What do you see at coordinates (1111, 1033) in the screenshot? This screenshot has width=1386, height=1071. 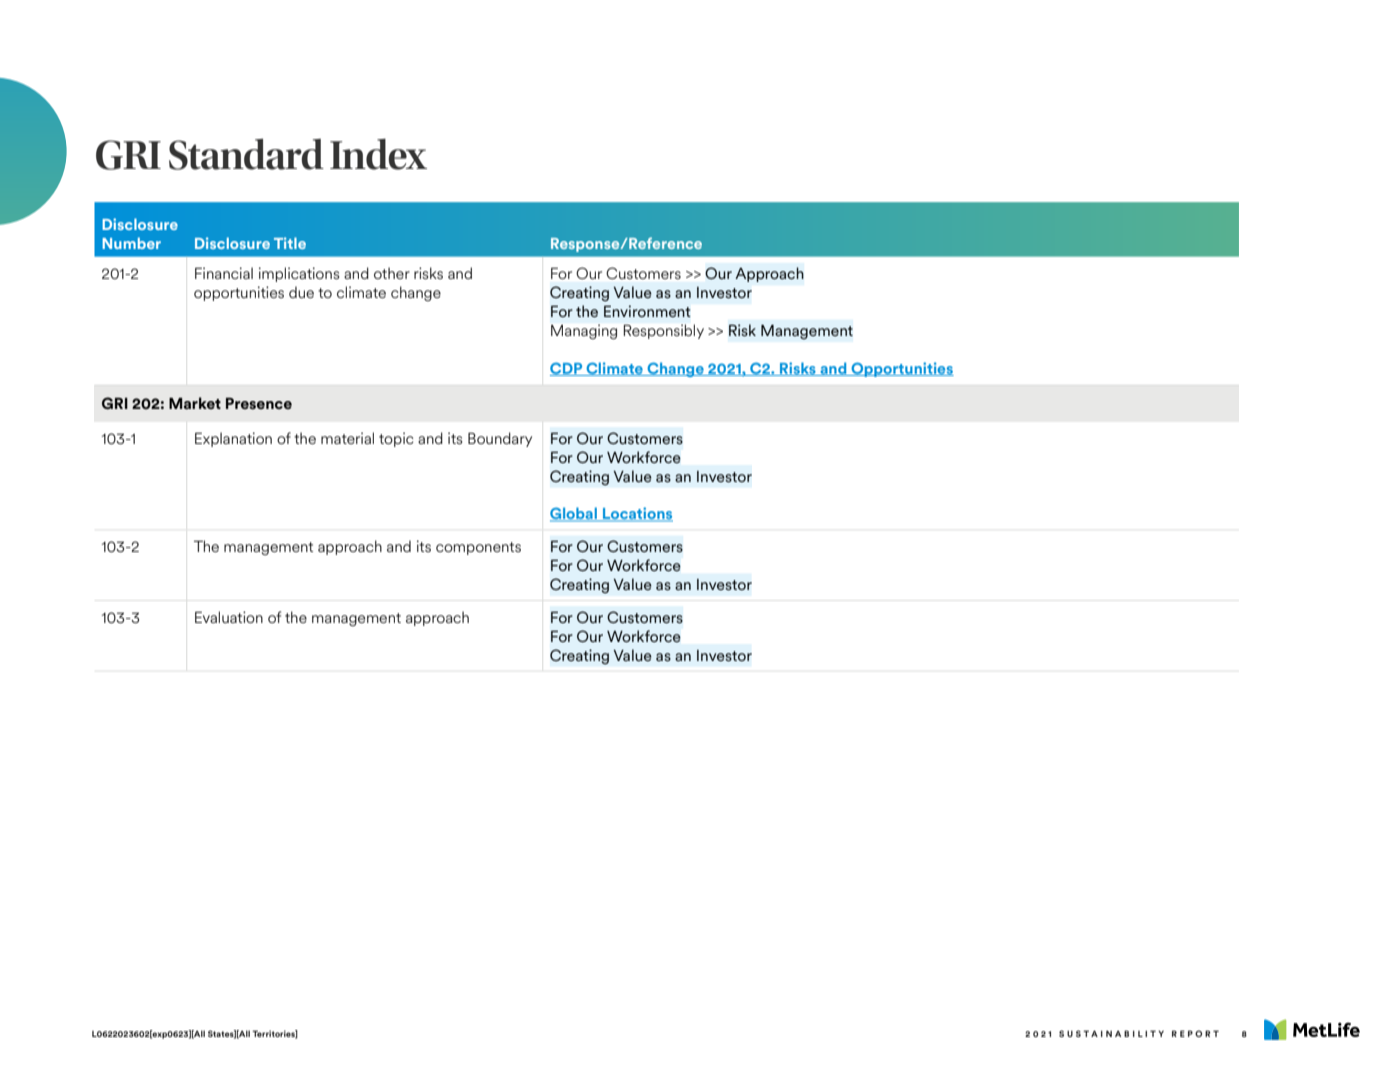 I see `SUSTAINABILITY` at bounding box center [1111, 1033].
